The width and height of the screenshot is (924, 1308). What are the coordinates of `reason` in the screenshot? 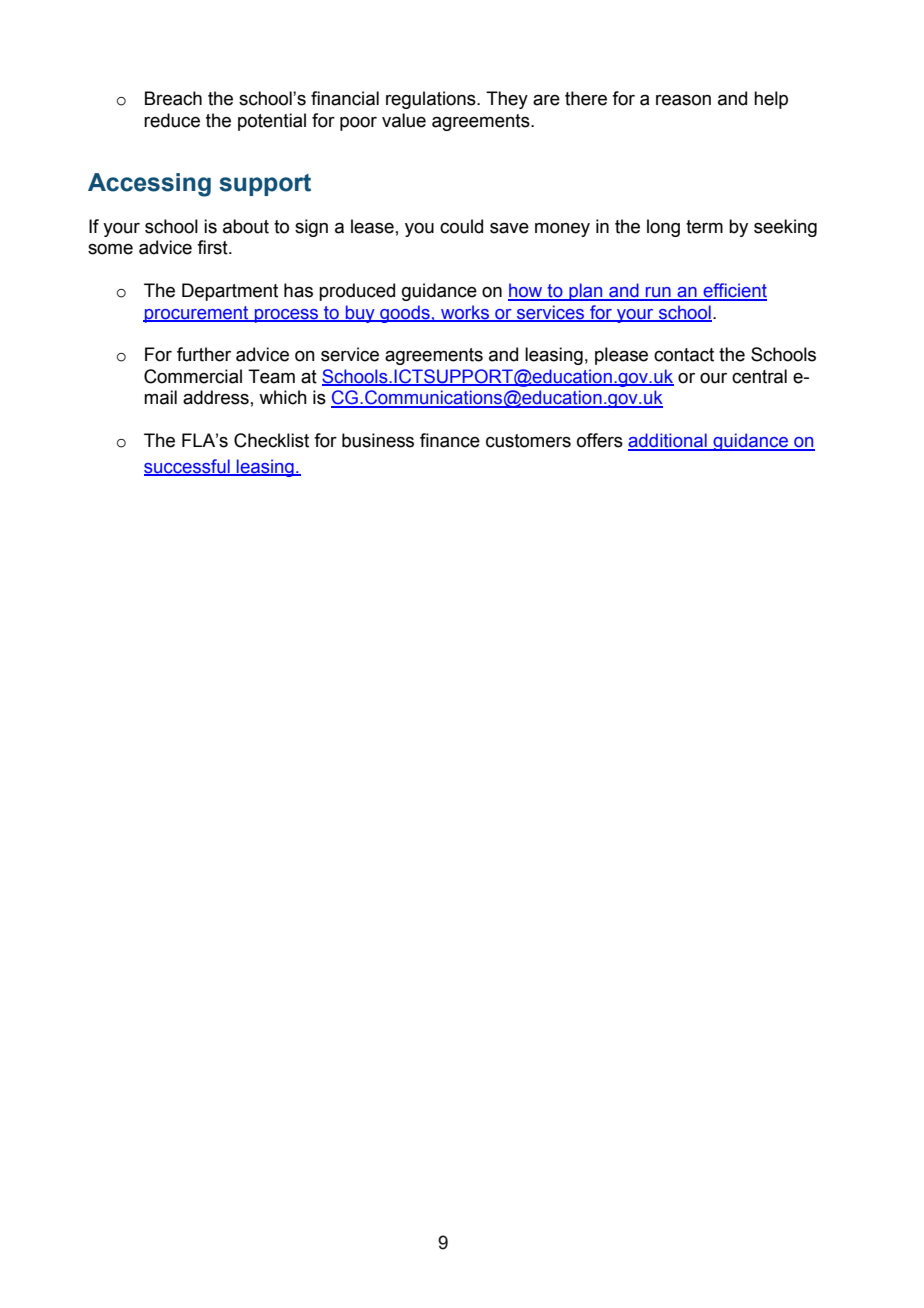 It's located at (683, 100).
